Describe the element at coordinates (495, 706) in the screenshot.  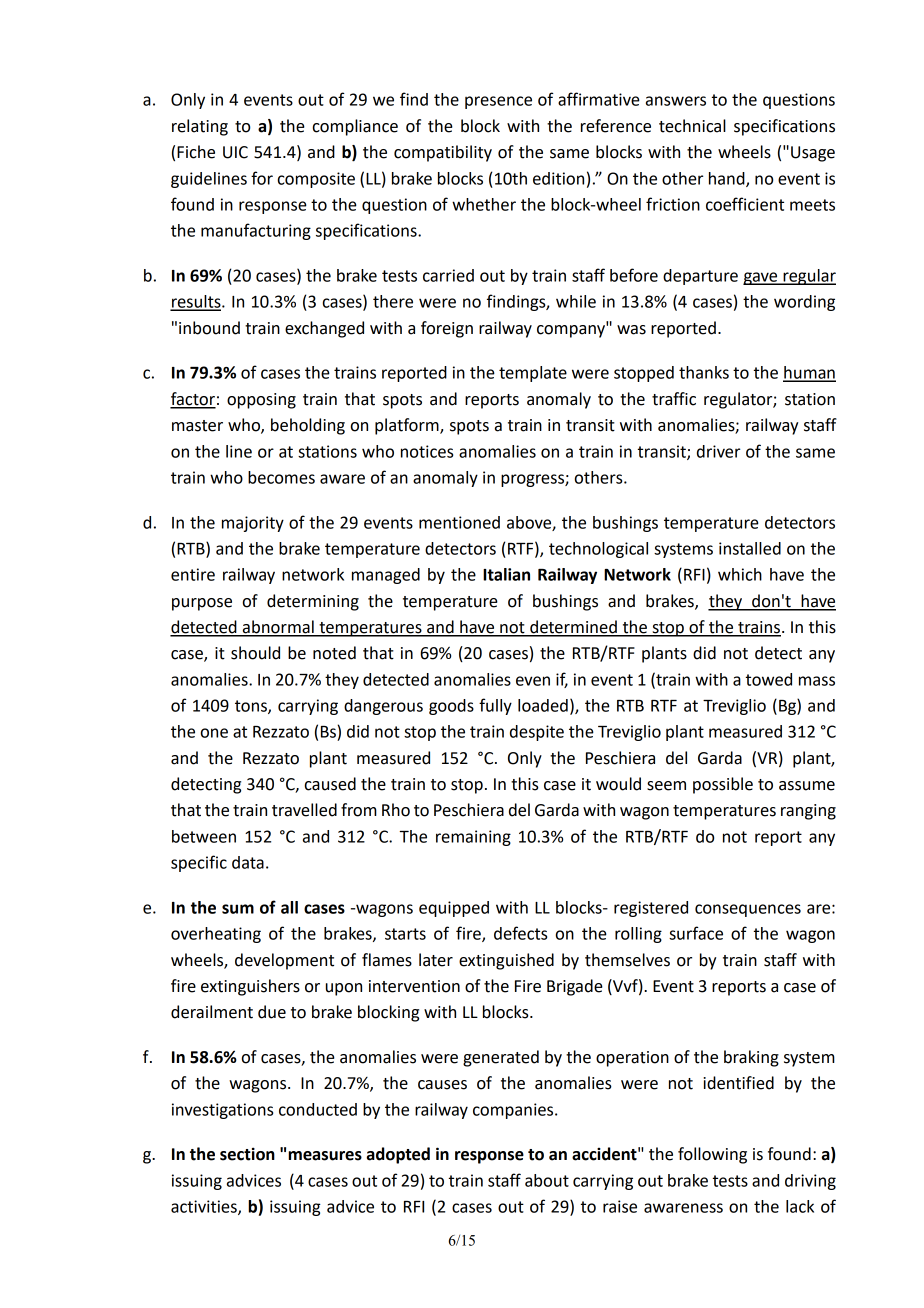
I see `fully` at that location.
